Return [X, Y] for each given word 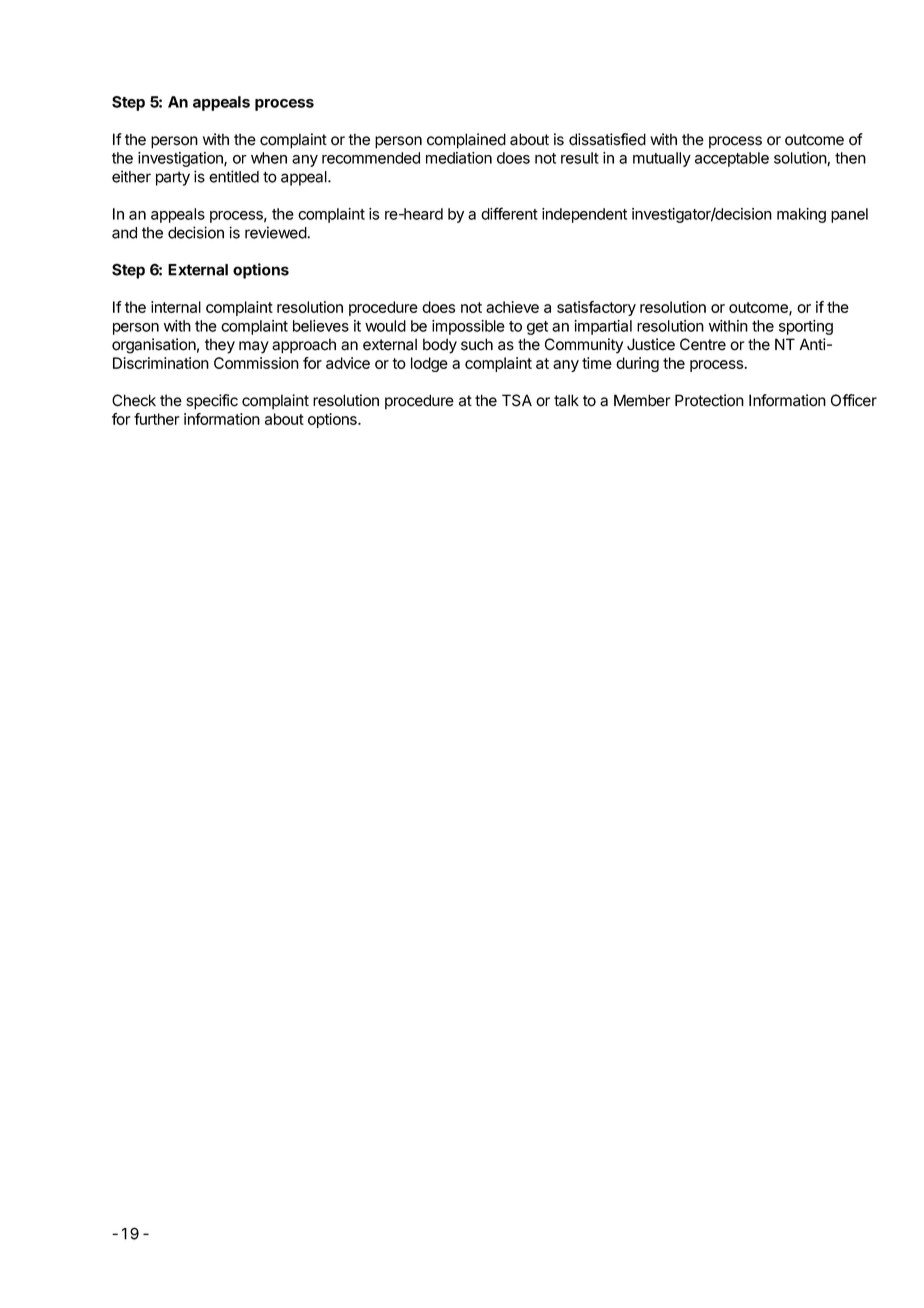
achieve [512, 307]
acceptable [732, 159]
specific [212, 402]
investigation [181, 159]
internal [176, 307]
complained [466, 141]
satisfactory [596, 308]
